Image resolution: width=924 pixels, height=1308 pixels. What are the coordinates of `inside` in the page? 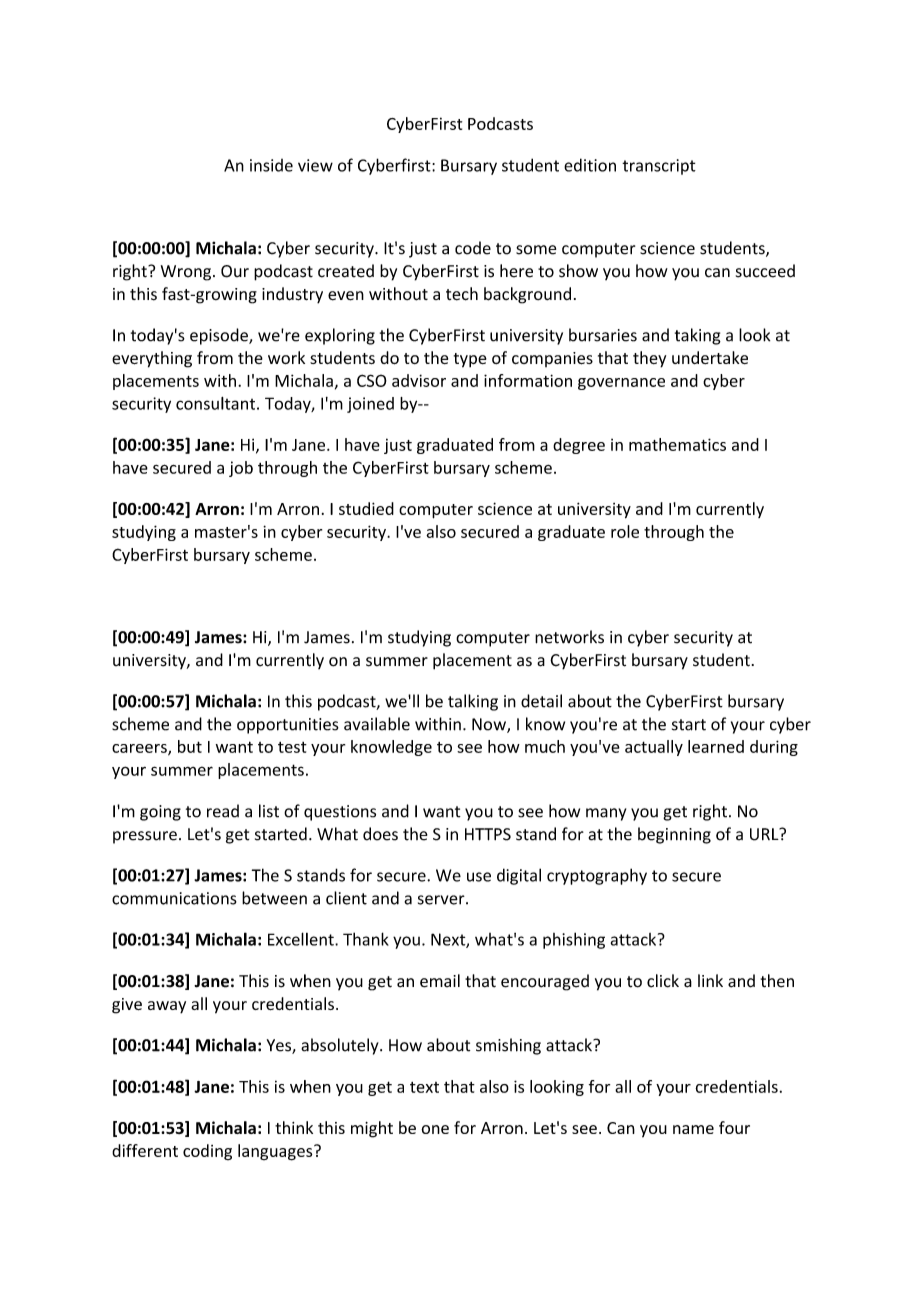 It's located at (271, 165).
